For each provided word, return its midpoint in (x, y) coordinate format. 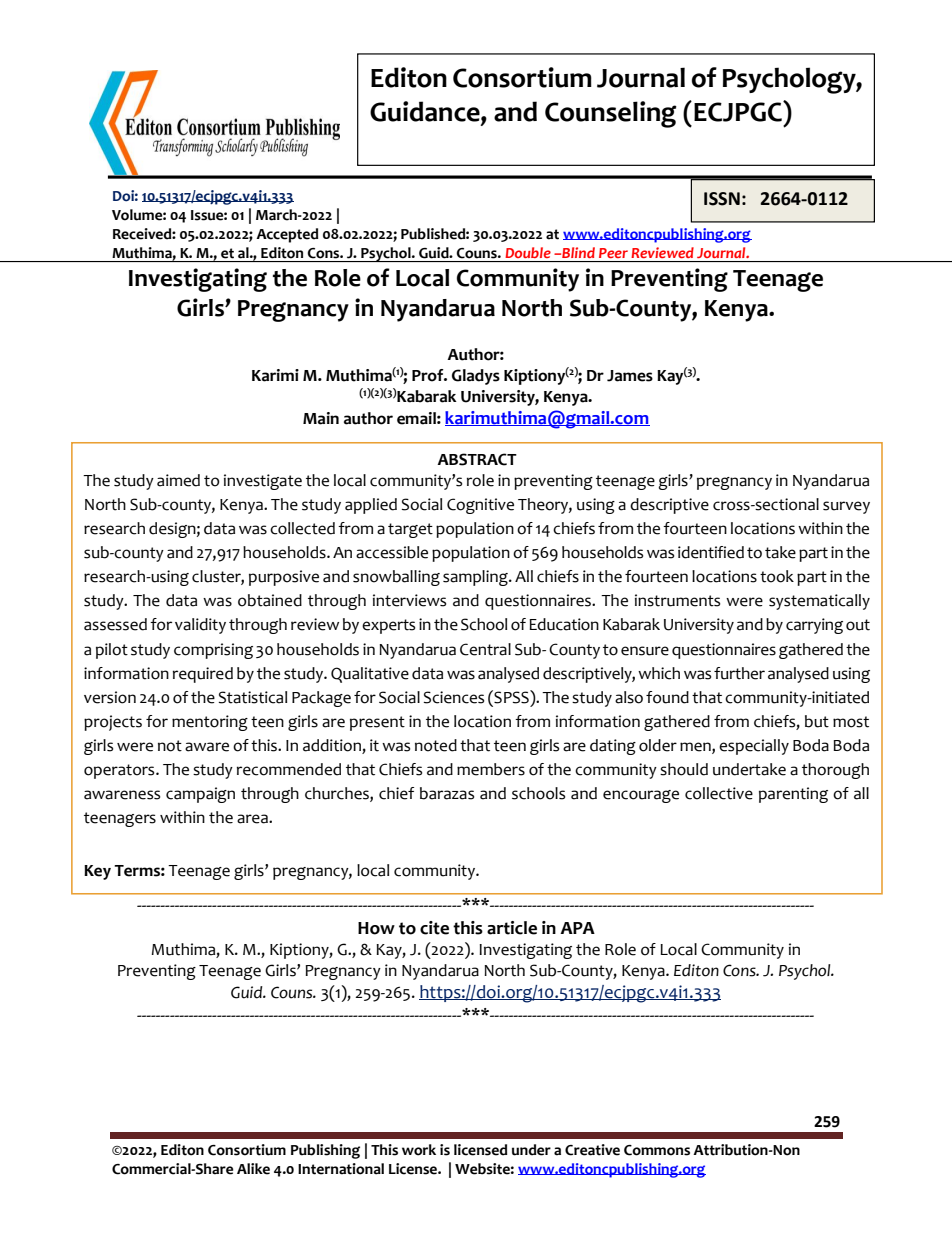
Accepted (287, 235)
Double (528, 252)
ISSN (722, 199)
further (739, 673)
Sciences (454, 697)
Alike (253, 1169)
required (203, 675)
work (419, 1150)
